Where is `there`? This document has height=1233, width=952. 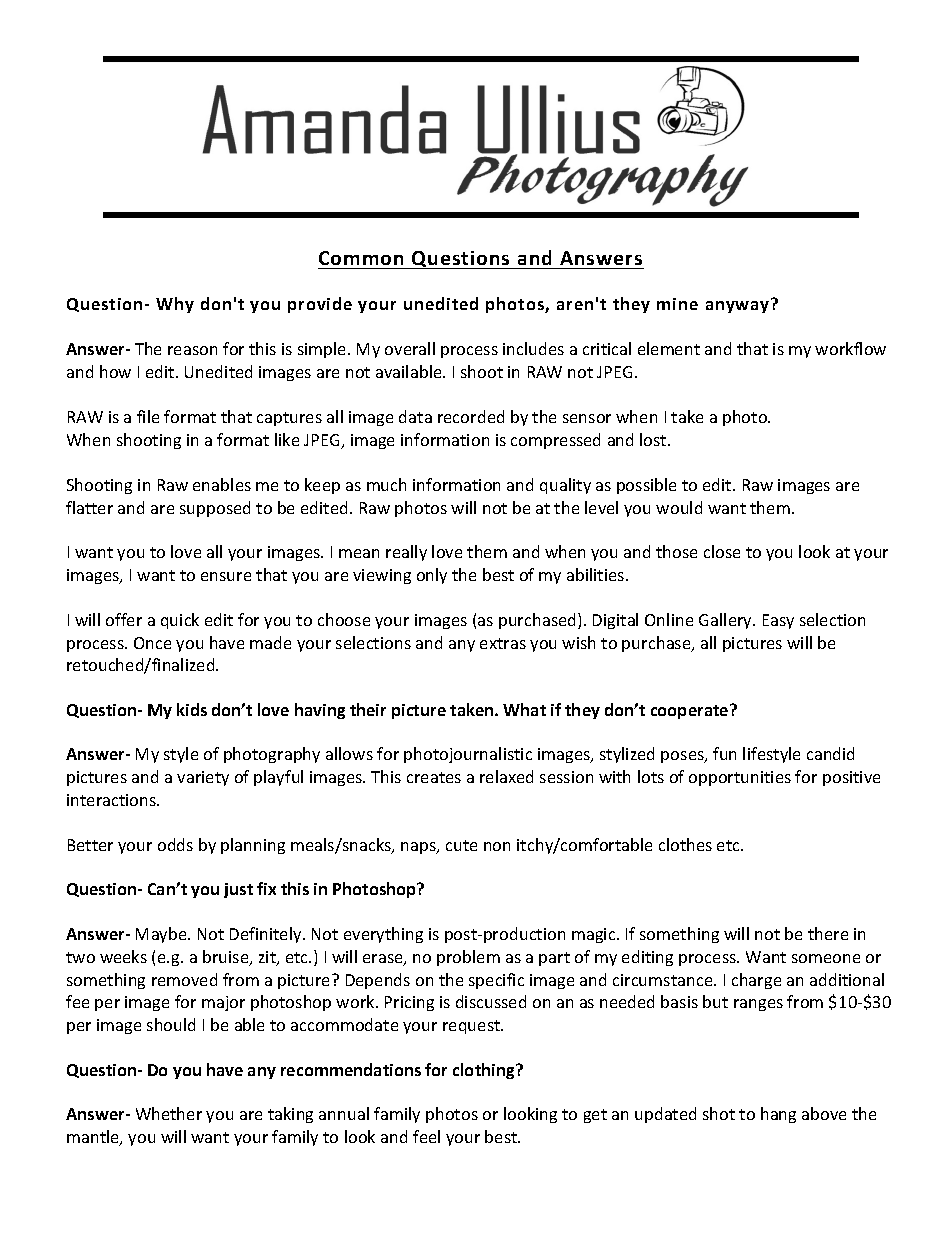 there is located at coordinates (828, 933).
